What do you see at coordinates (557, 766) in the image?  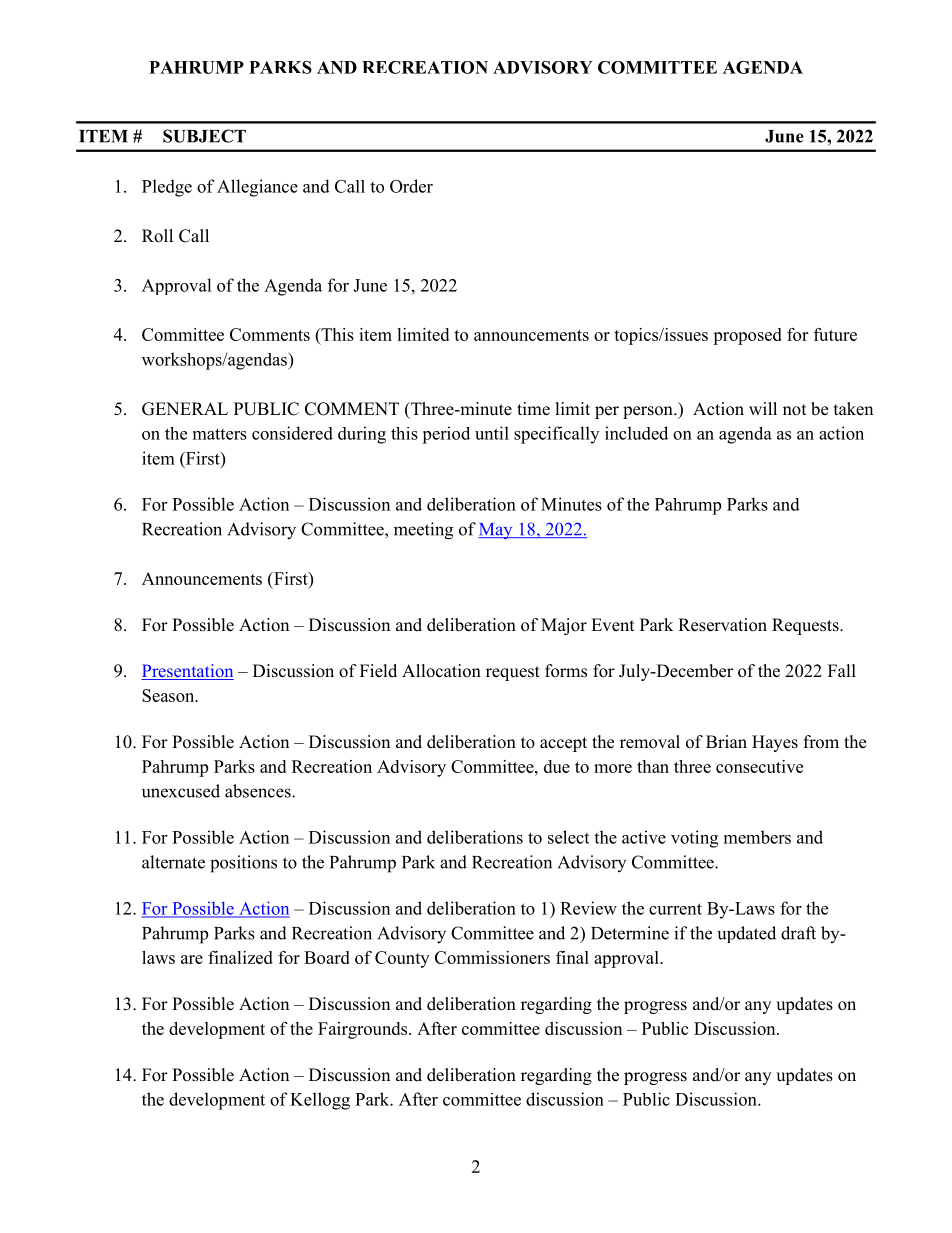 I see `due` at bounding box center [557, 766].
